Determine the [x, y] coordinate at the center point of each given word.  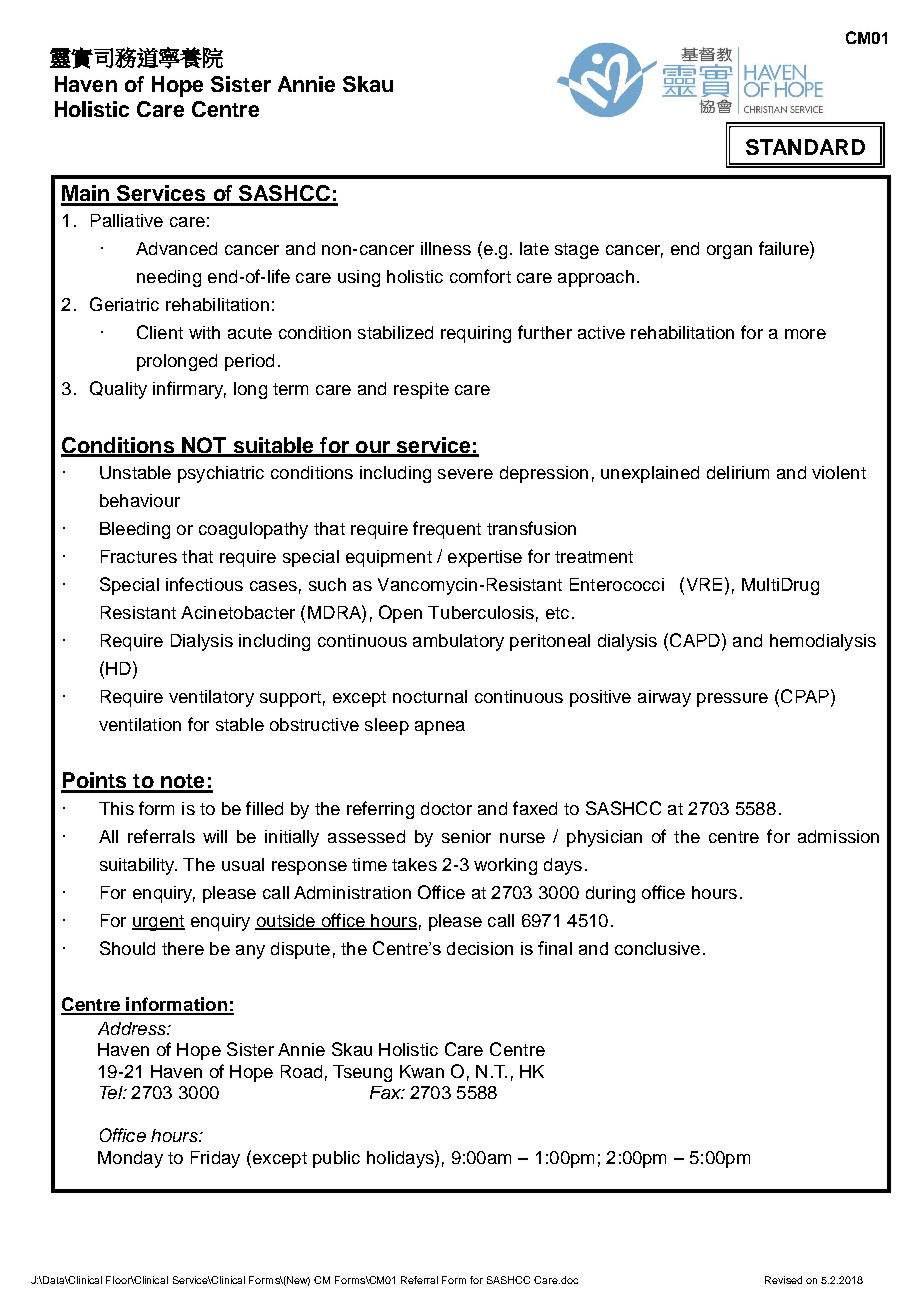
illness [446, 248]
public [336, 1159]
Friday [215, 1159]
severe [465, 474]
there [183, 948]
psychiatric [221, 474]
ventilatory [211, 698]
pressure [732, 700]
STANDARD [805, 147]
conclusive [657, 948]
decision [480, 948]
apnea [440, 728]
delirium [738, 472]
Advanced [176, 248]
